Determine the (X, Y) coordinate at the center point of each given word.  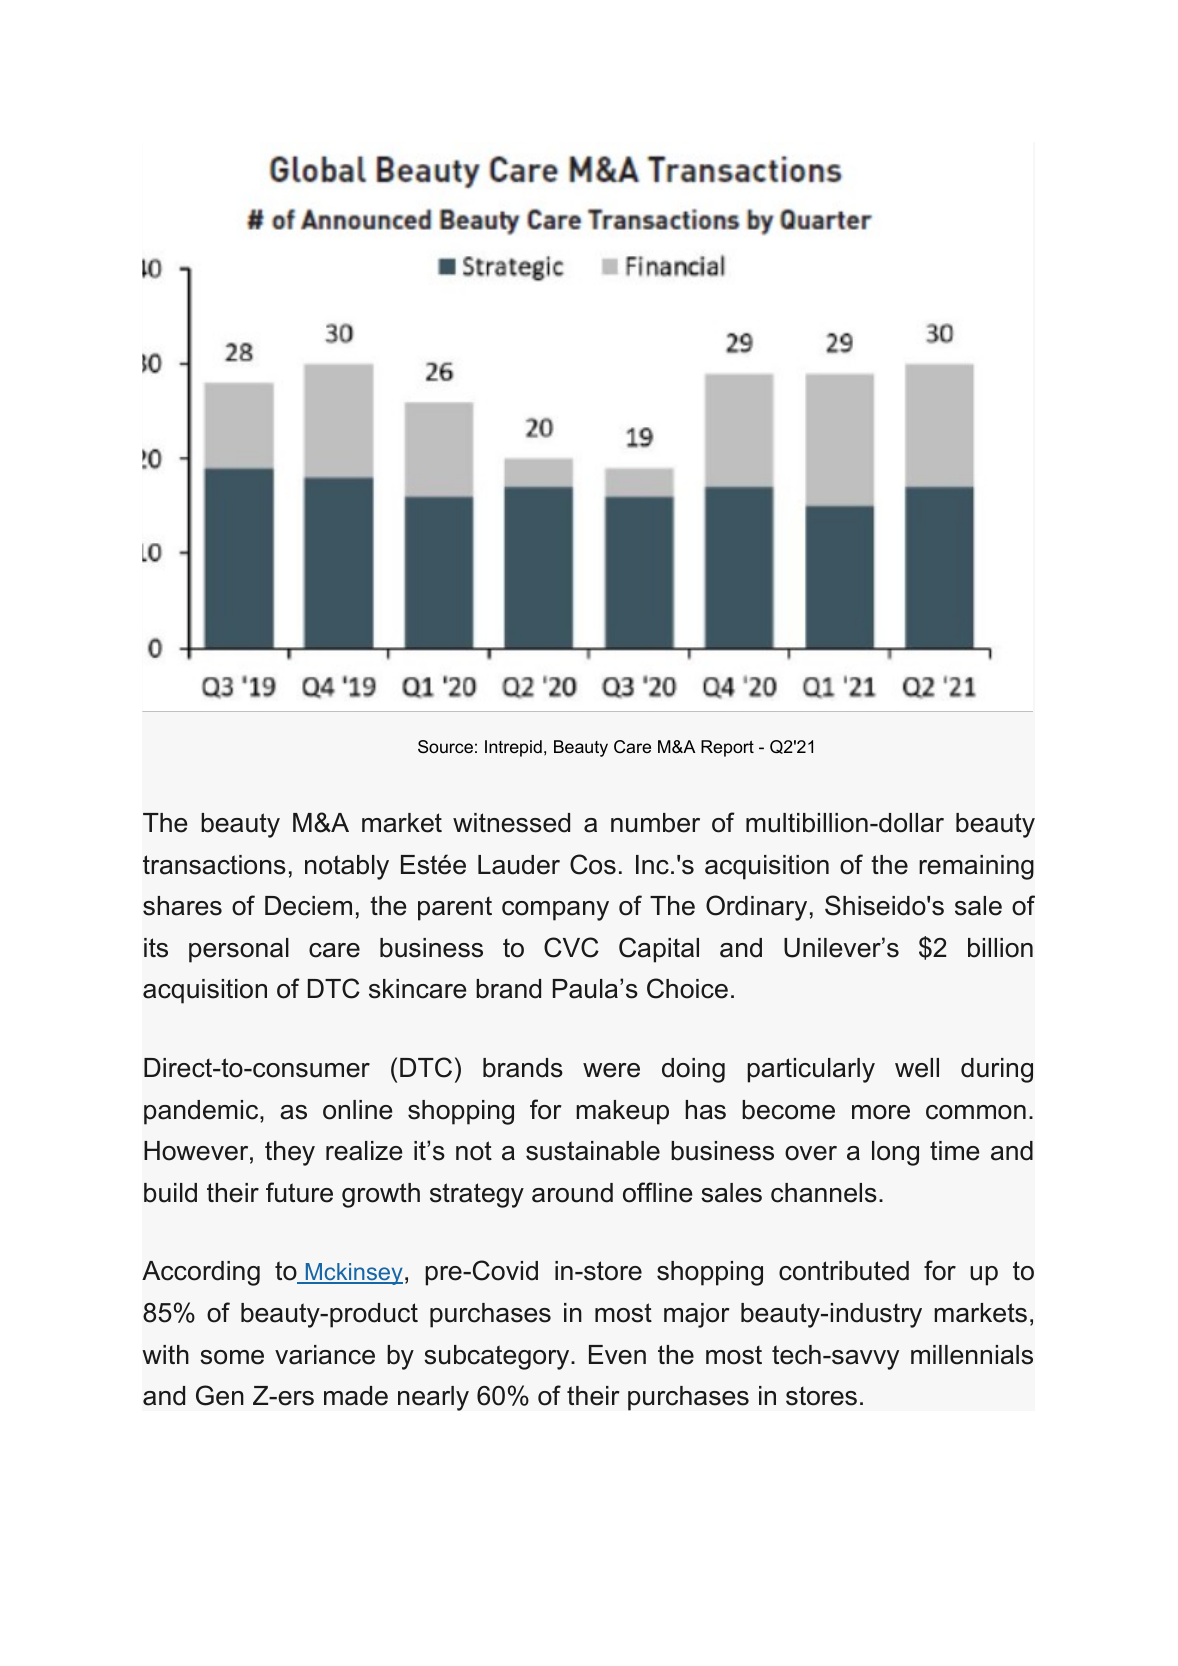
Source (445, 747)
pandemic (202, 1112)
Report (727, 748)
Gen (220, 1395)
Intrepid (513, 748)
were (611, 1070)
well (917, 1068)
